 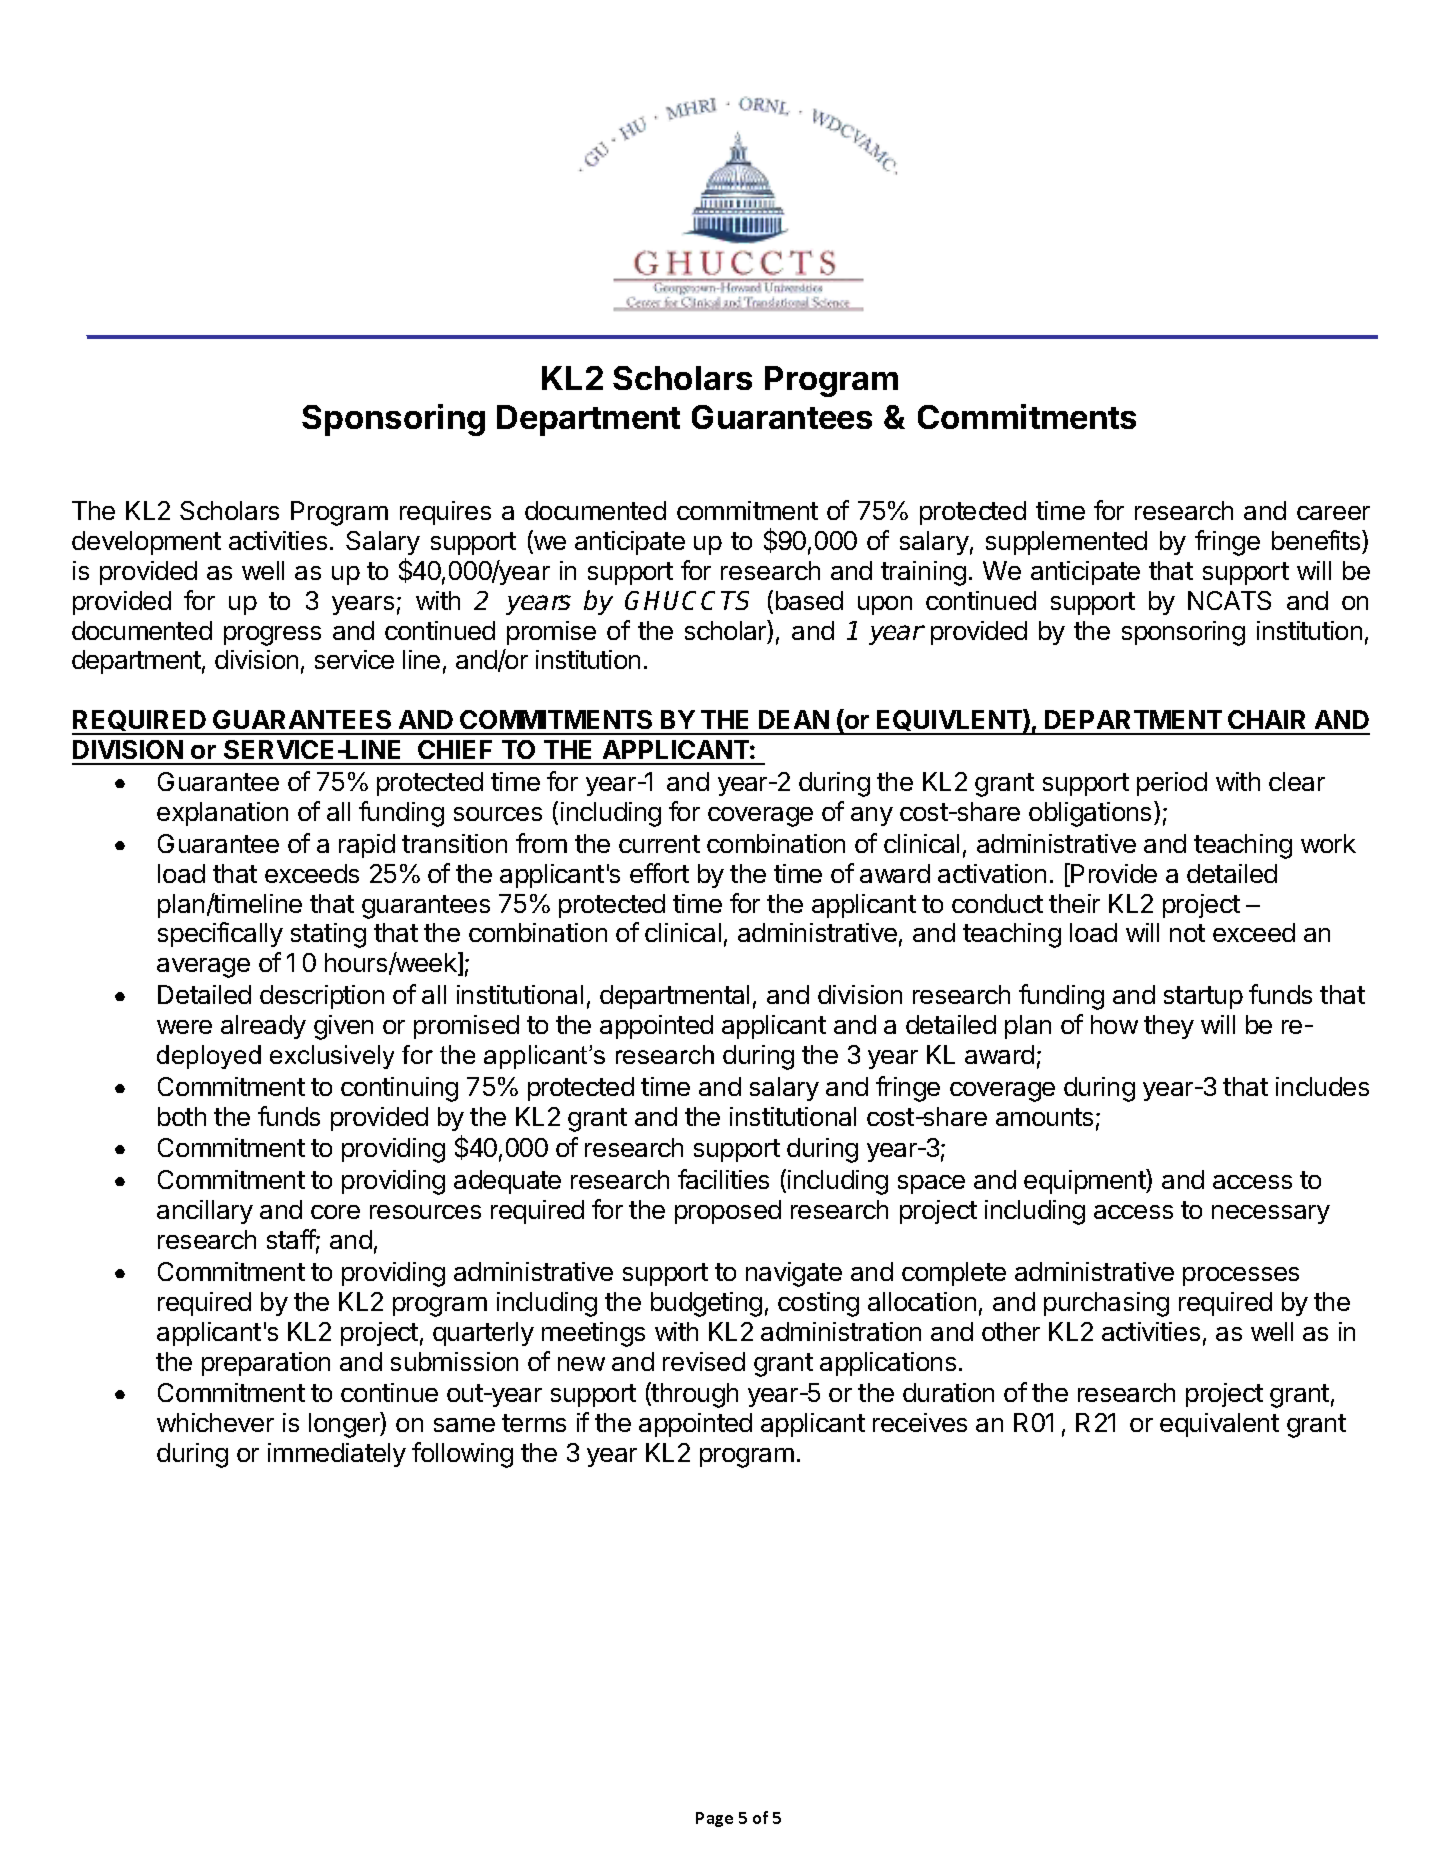 I want to click on through, so click(x=694, y=1395).
